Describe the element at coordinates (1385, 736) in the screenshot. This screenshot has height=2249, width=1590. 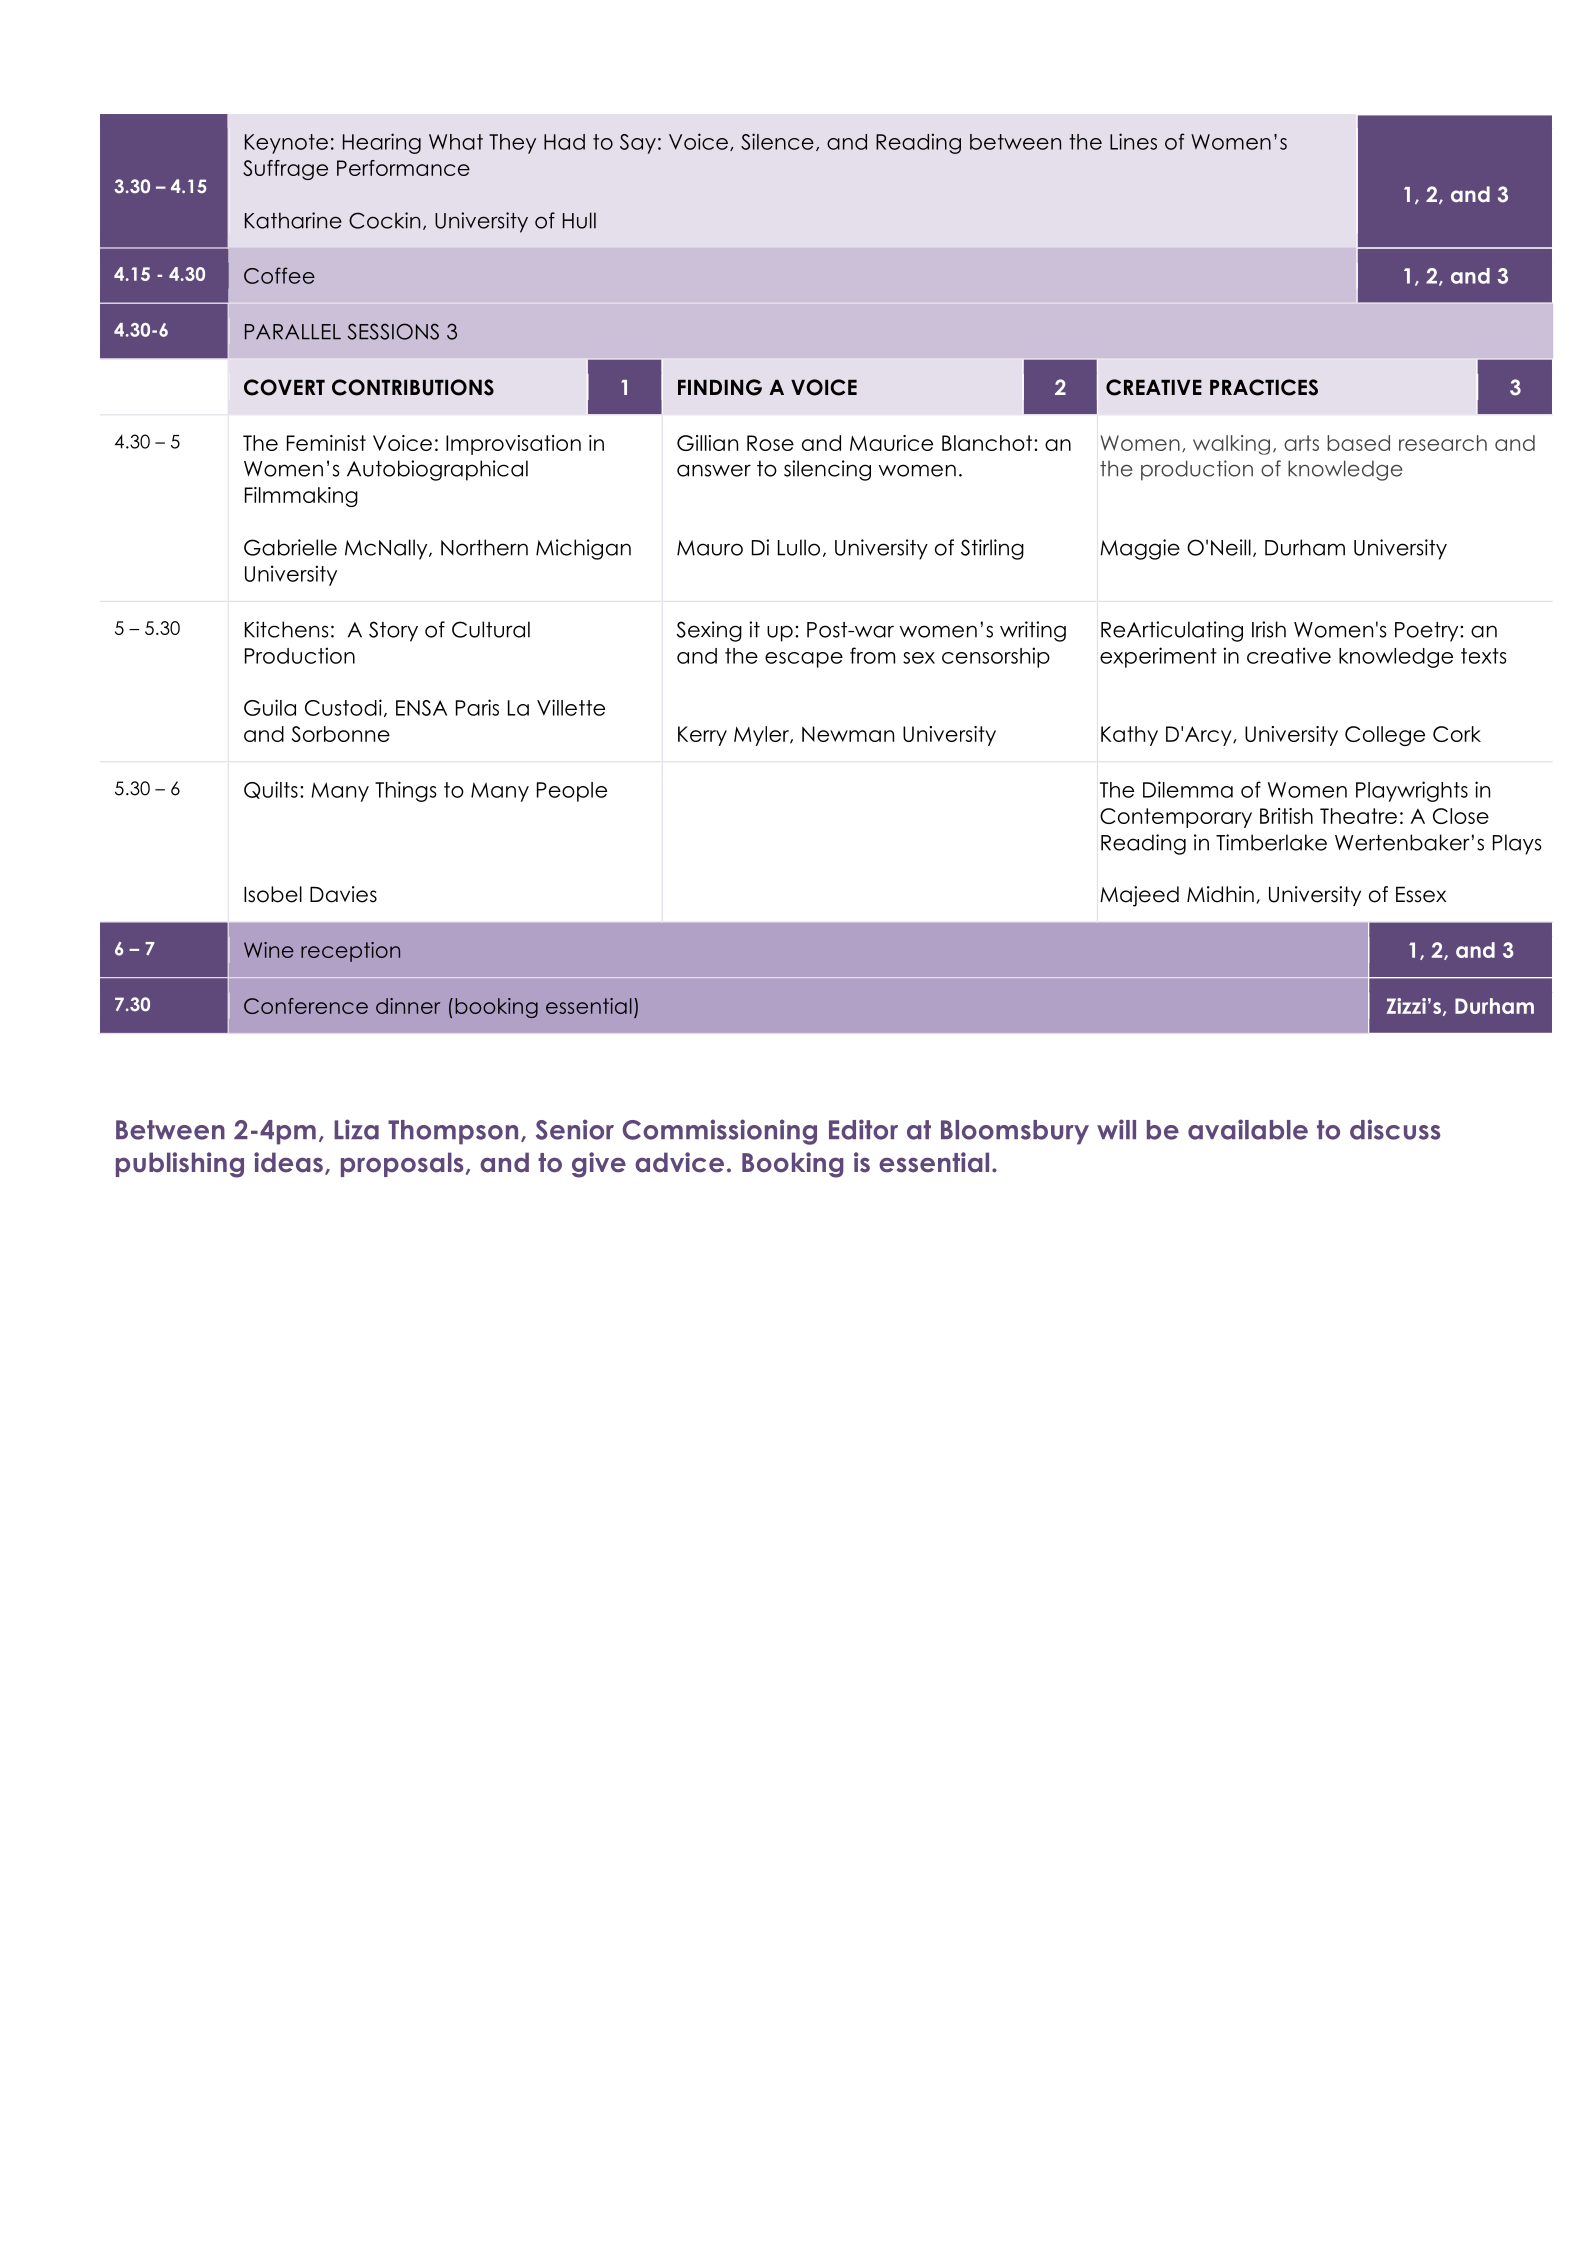
I see `College` at that location.
